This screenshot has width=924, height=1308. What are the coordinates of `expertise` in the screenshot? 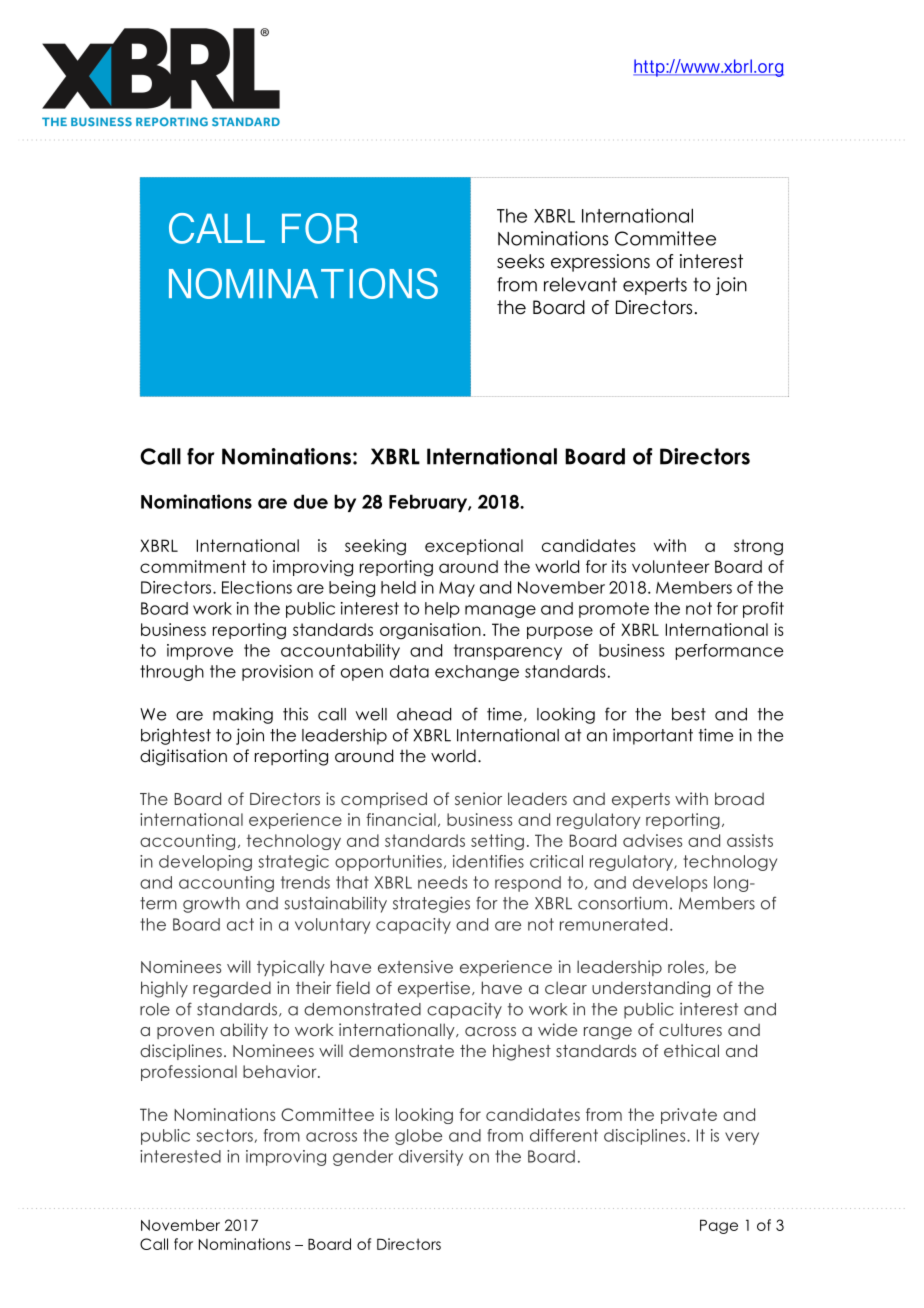 It's located at (434, 989).
